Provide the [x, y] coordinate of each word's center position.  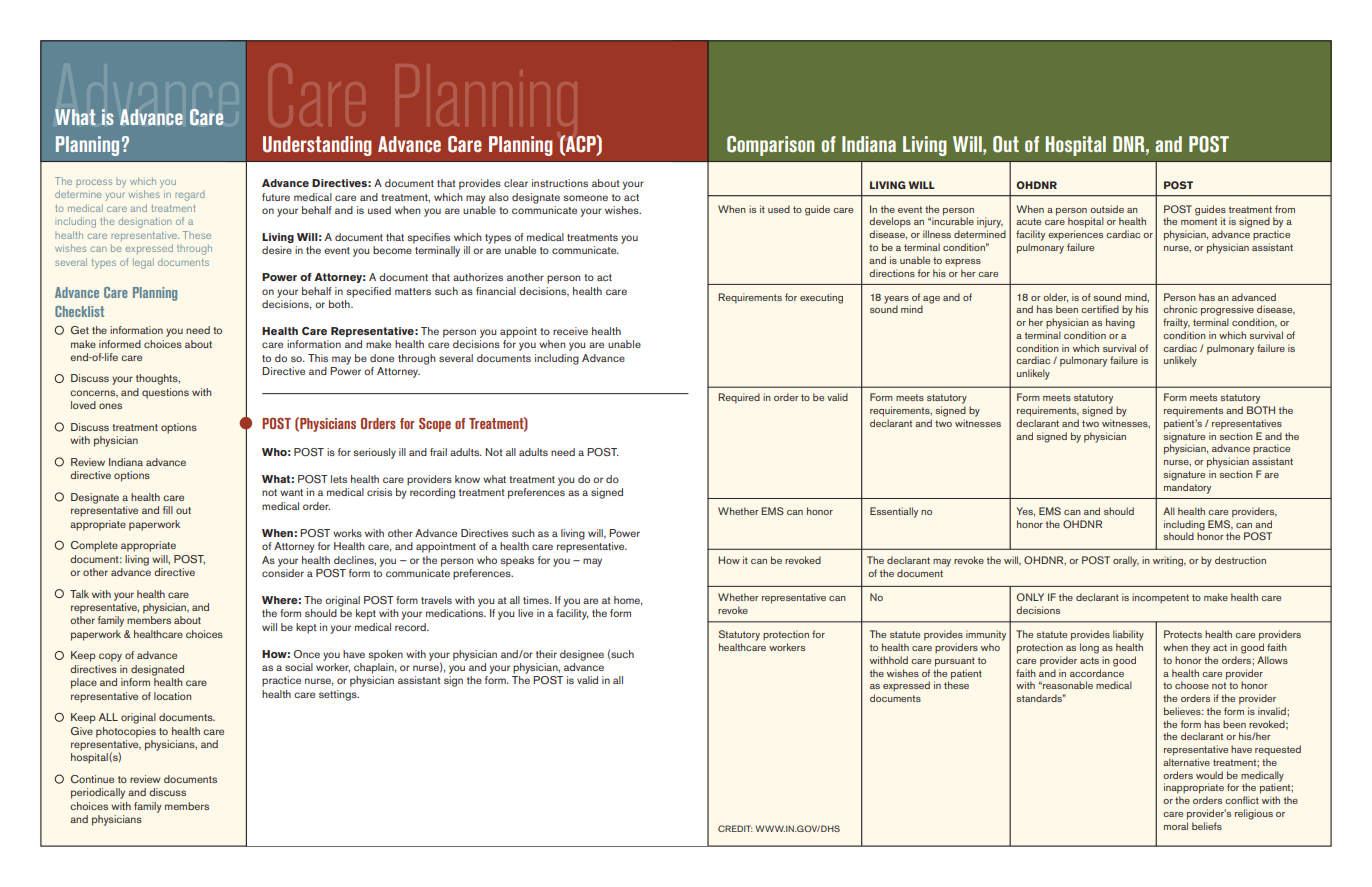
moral [1176, 826]
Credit [735, 828]
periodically [98, 793]
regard [190, 196]
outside [1107, 209]
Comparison [771, 146]
